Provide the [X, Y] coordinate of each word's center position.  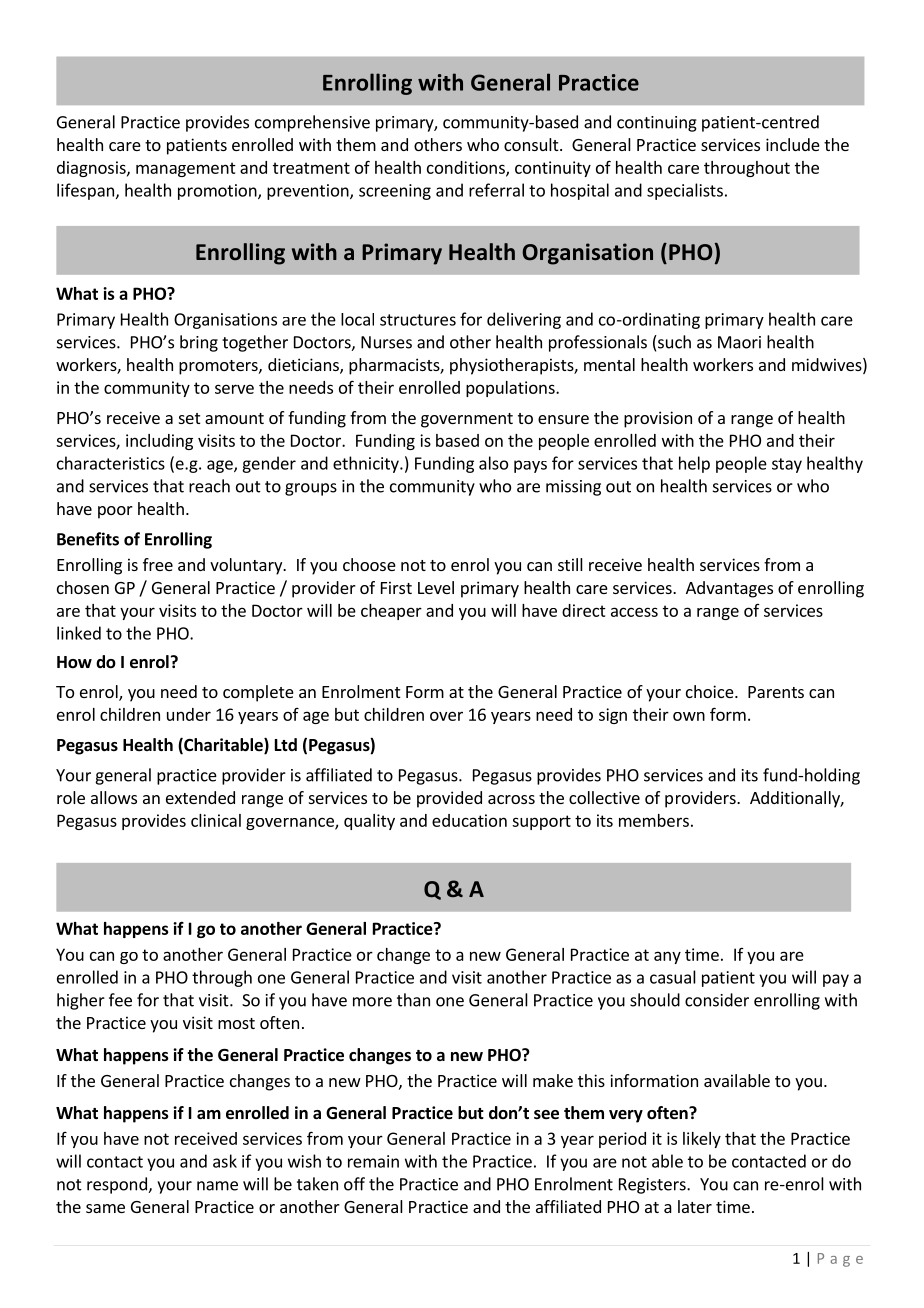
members [654, 820]
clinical [216, 820]
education [469, 820]
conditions [467, 168]
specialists [685, 191]
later [695, 1206]
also [493, 463]
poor [115, 512]
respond [118, 1185]
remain [373, 1161]
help [694, 464]
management [186, 169]
